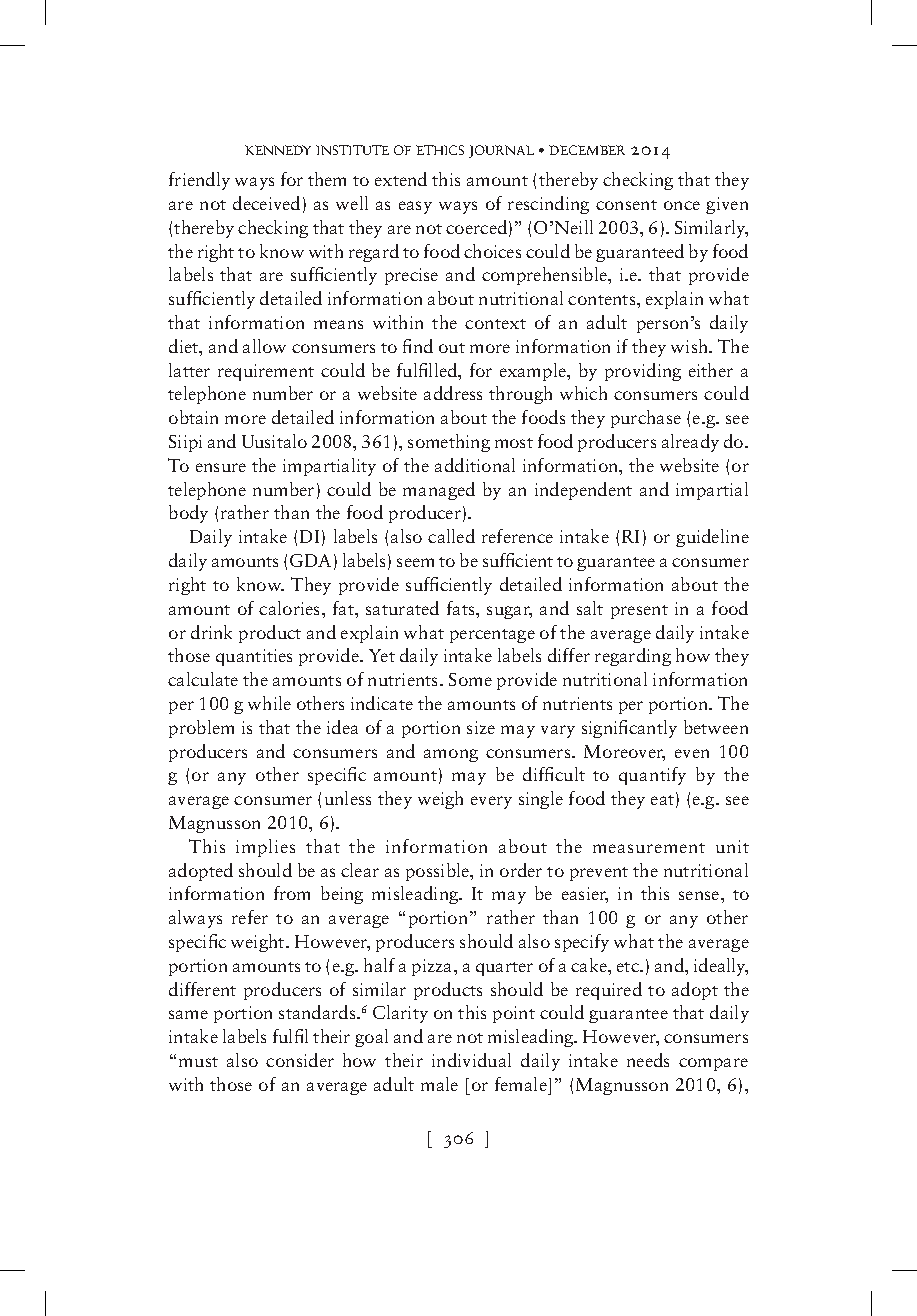  I want to click on purchase, so click(646, 419).
